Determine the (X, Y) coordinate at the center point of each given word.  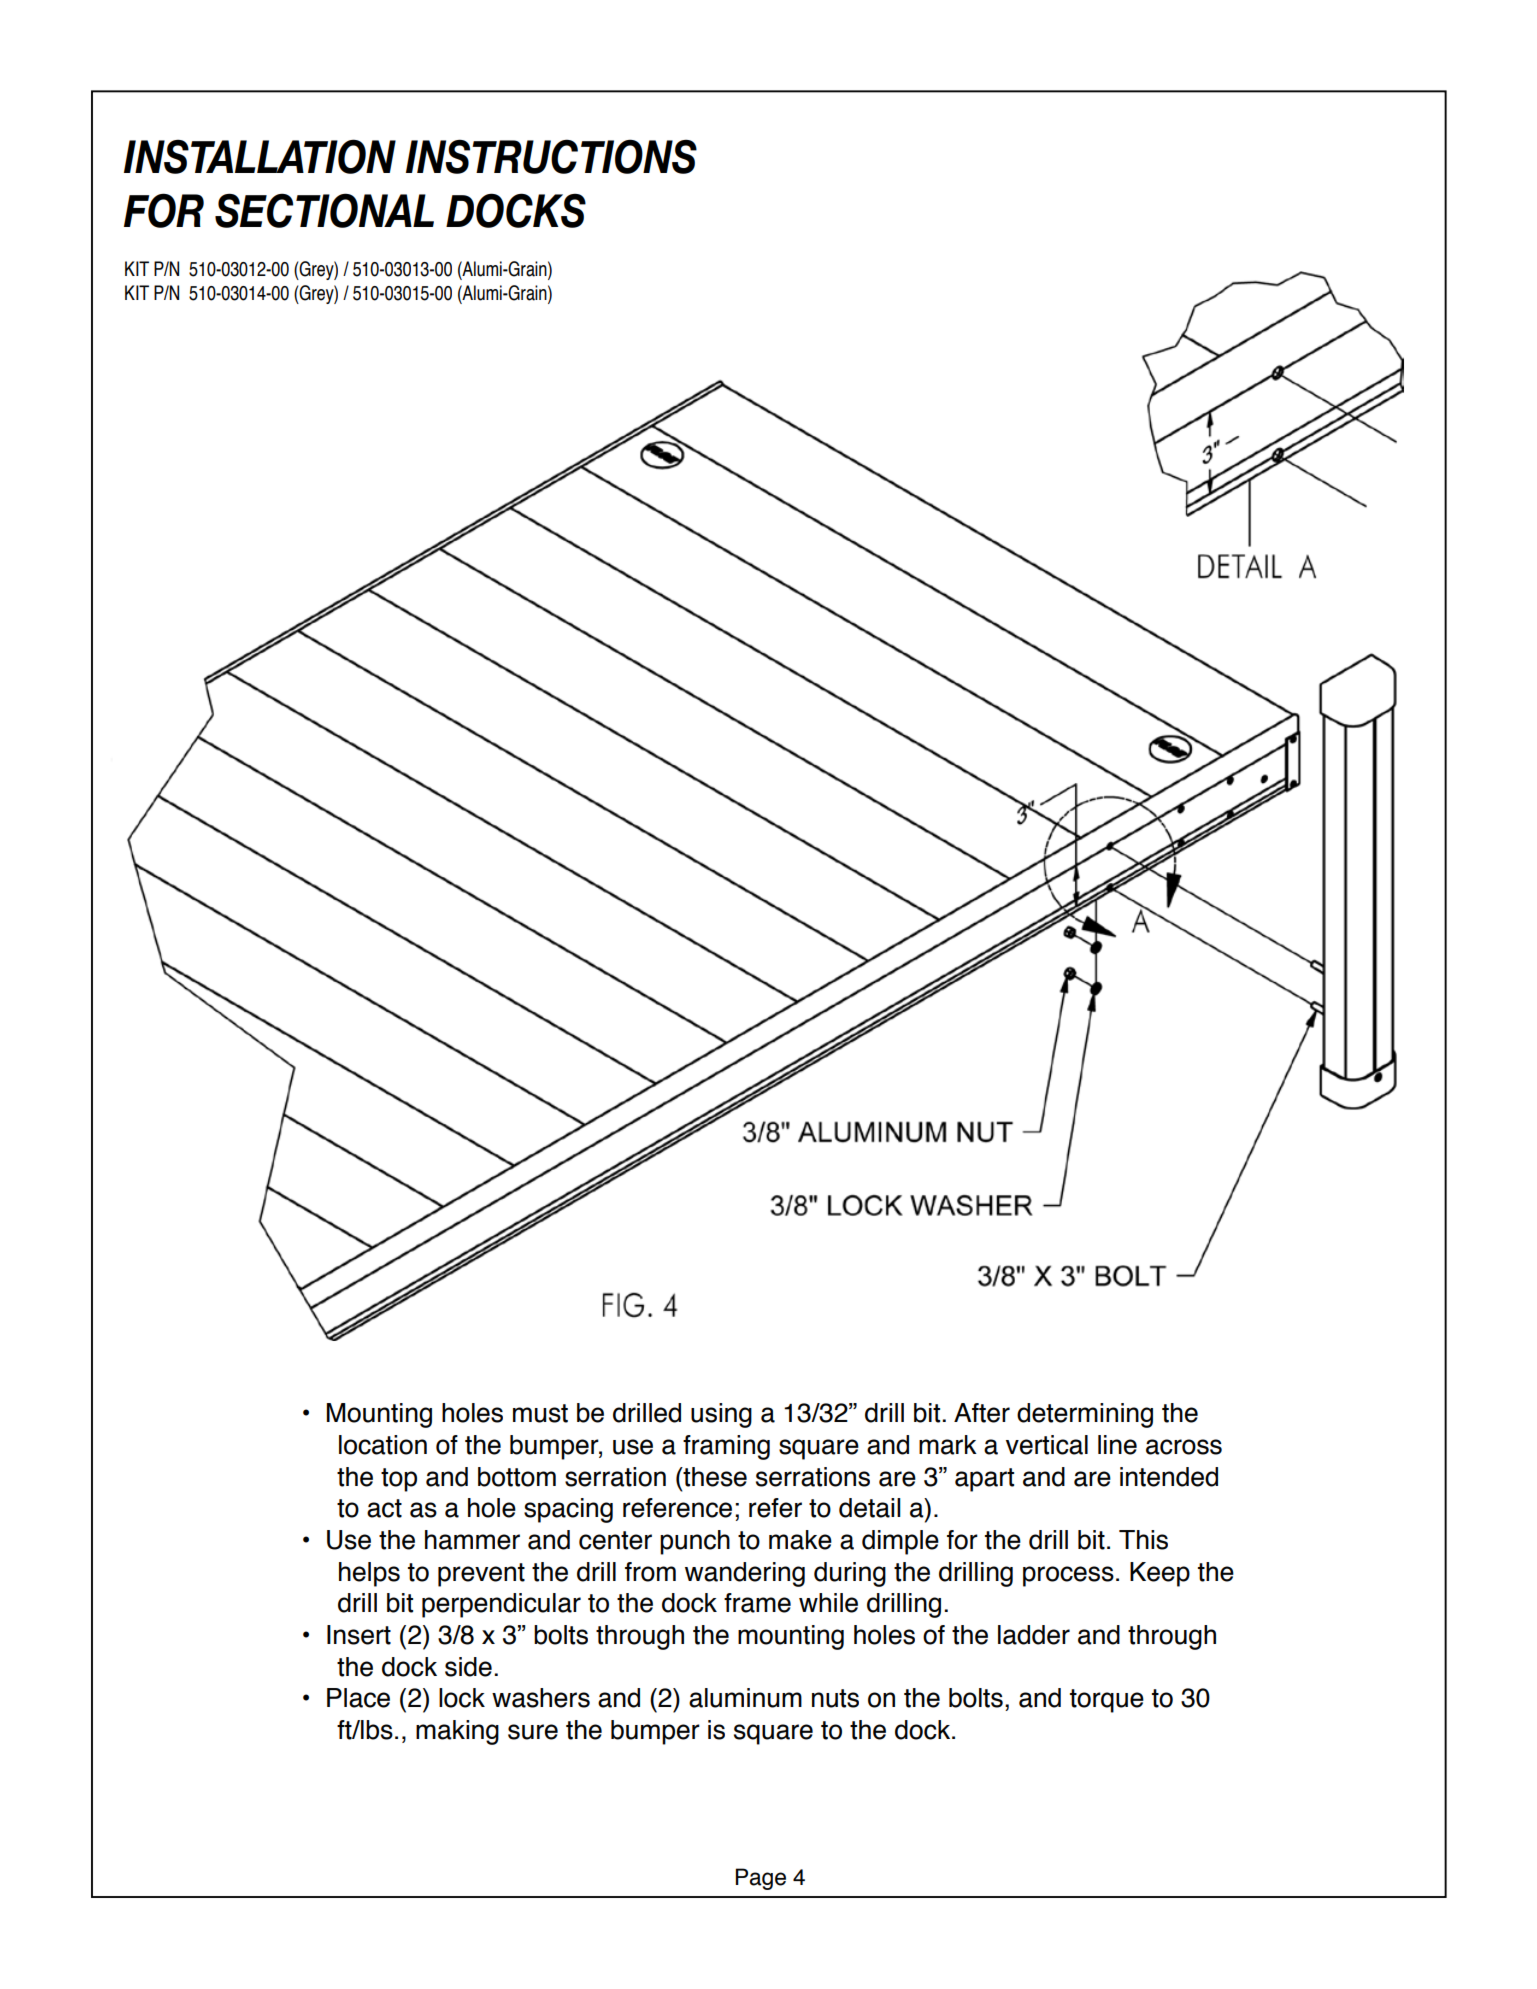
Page (761, 1879)
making (457, 1732)
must (540, 1413)
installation (260, 156)
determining (1085, 1415)
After (982, 1413)
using (721, 1415)
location (383, 1445)
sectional (324, 210)
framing (726, 1447)
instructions (551, 156)
